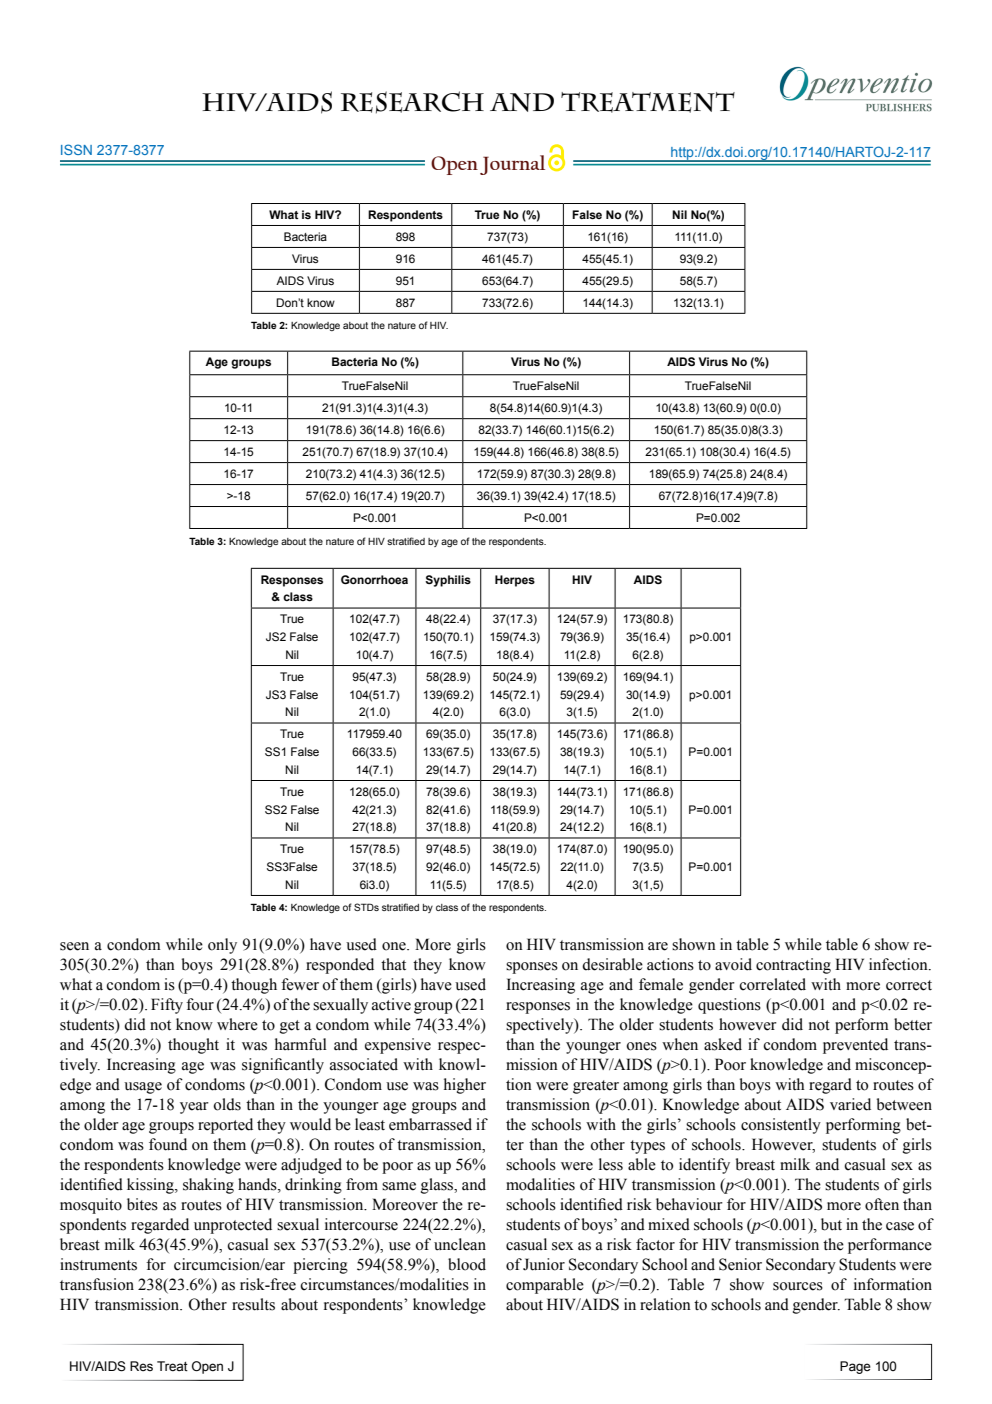 Image resolution: width=992 pixels, height=1404 pixels. What do you see at coordinates (222, 946) in the screenshot?
I see `only` at bounding box center [222, 946].
